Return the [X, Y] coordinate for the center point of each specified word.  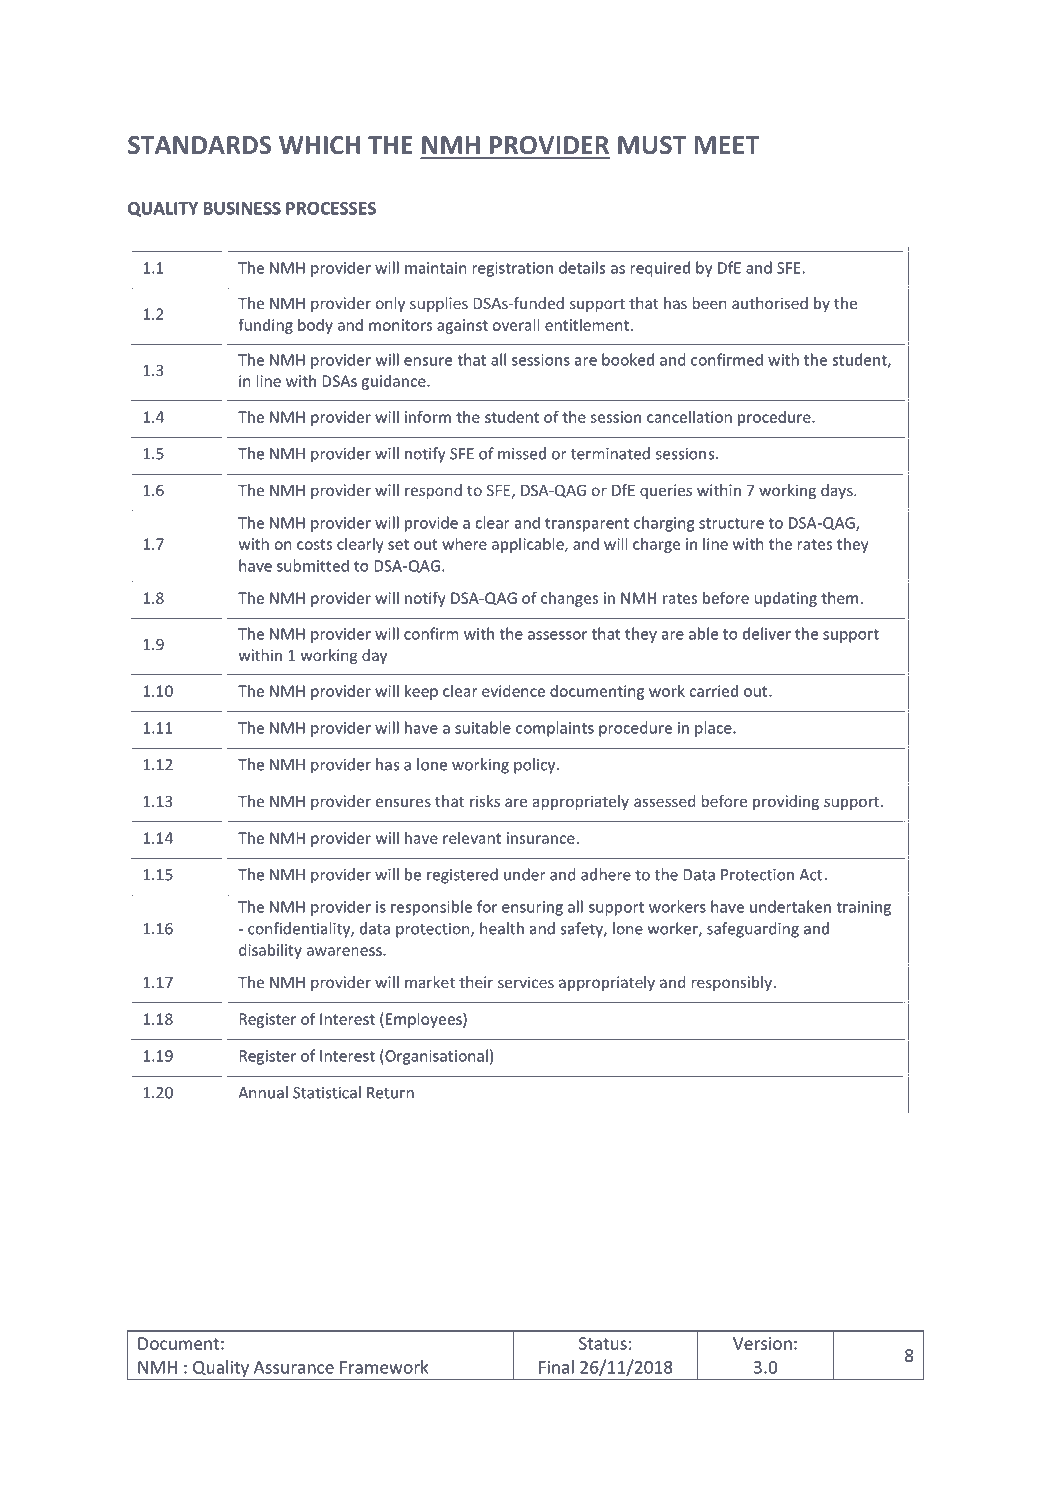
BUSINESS [242, 208]
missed [522, 453]
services [526, 982]
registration [513, 269]
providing [786, 802]
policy [536, 766]
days [838, 491]
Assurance [294, 1367]
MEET [727, 145]
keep [421, 692]
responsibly [732, 983]
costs [314, 544]
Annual [263, 1092]
